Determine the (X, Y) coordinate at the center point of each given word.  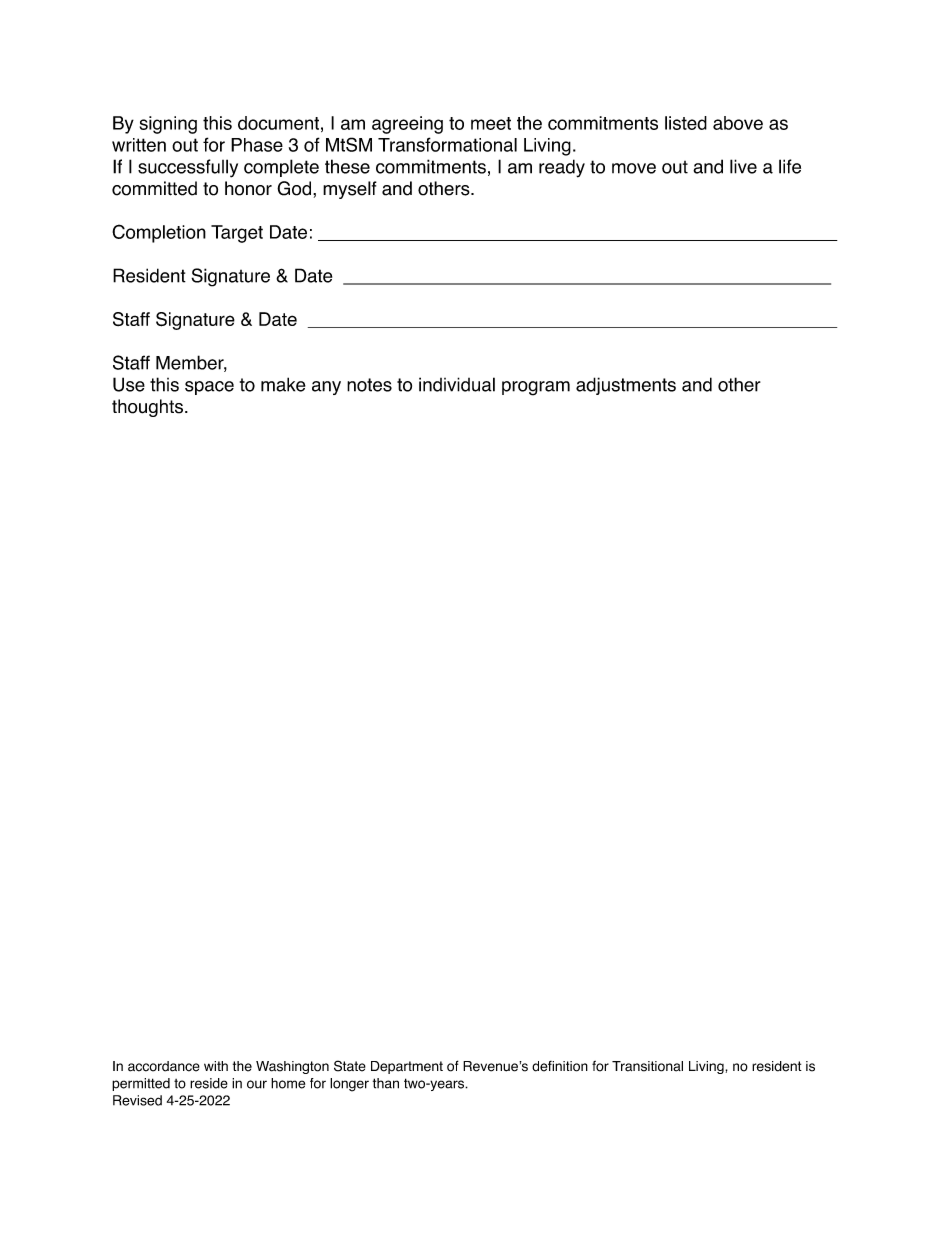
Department (407, 1067)
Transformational (447, 144)
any (326, 388)
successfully (188, 168)
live (743, 166)
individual (457, 384)
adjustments (626, 386)
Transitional (647, 1066)
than (386, 1083)
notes (369, 385)
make (283, 384)
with (216, 1066)
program (536, 388)
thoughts (147, 408)
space (209, 388)
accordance (164, 1066)
